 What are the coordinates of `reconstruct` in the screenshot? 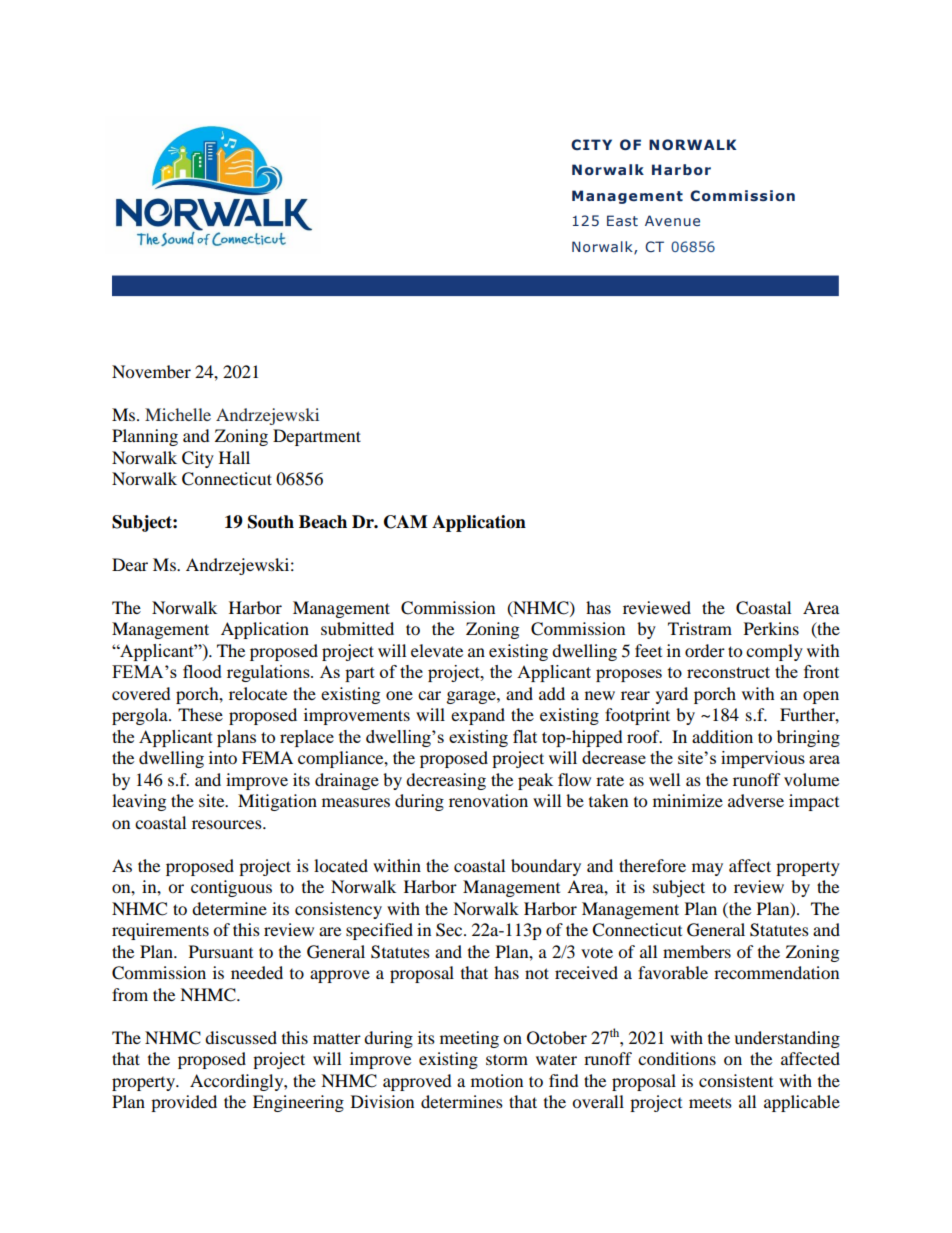 It's located at (728, 672).
